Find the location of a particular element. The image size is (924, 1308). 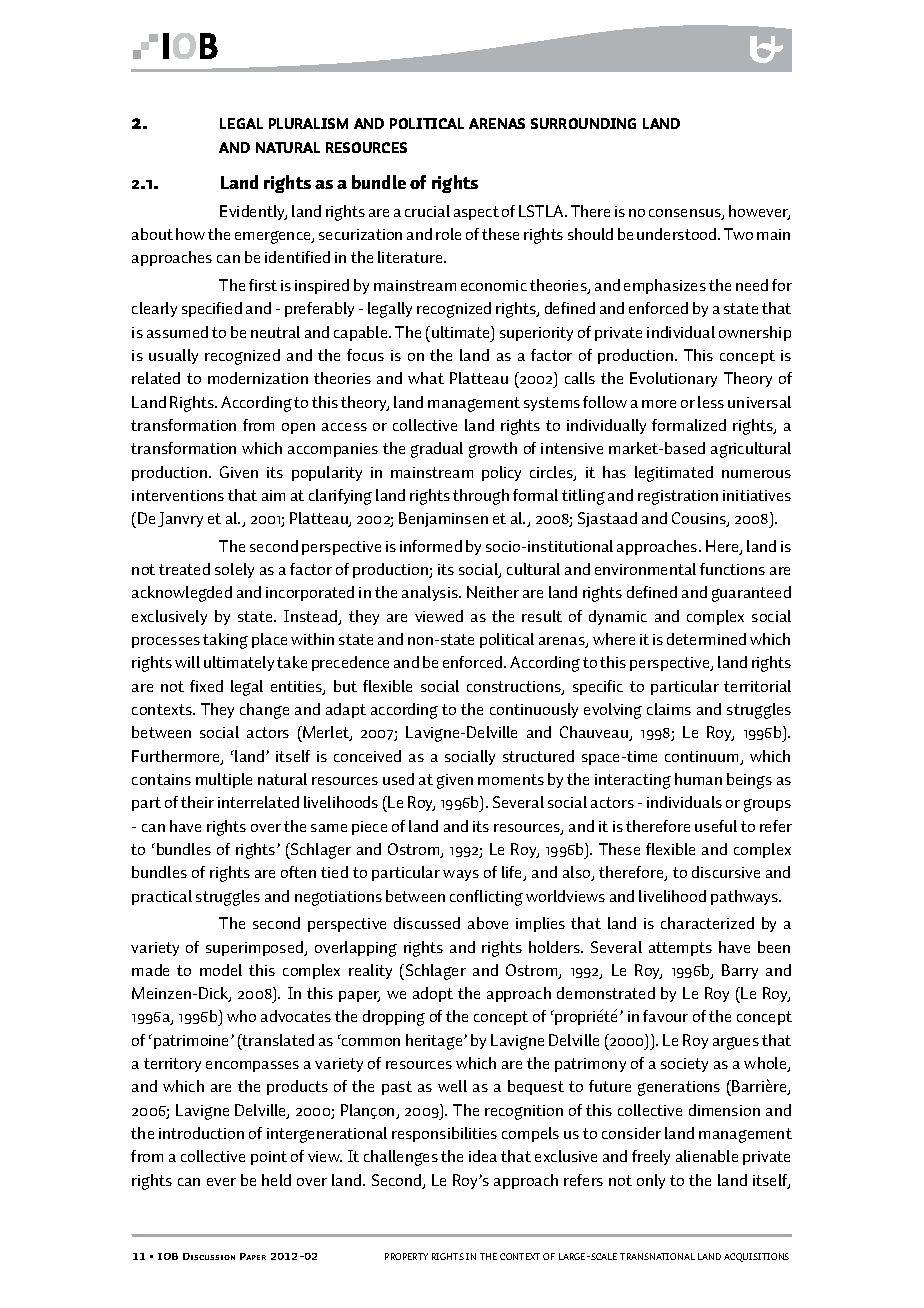

model is located at coordinates (221, 970).
